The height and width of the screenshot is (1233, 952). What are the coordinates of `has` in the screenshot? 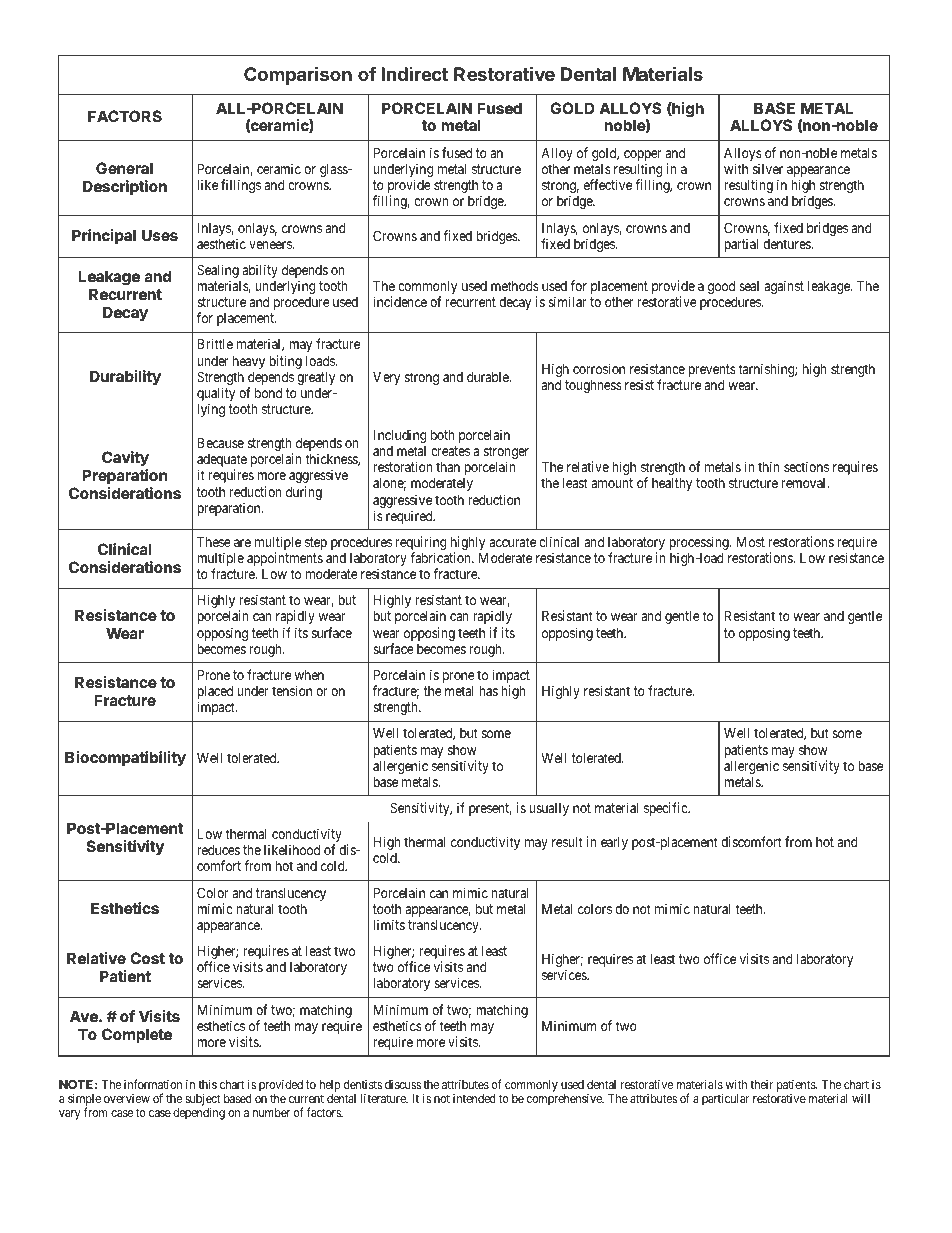 It's located at (488, 691).
